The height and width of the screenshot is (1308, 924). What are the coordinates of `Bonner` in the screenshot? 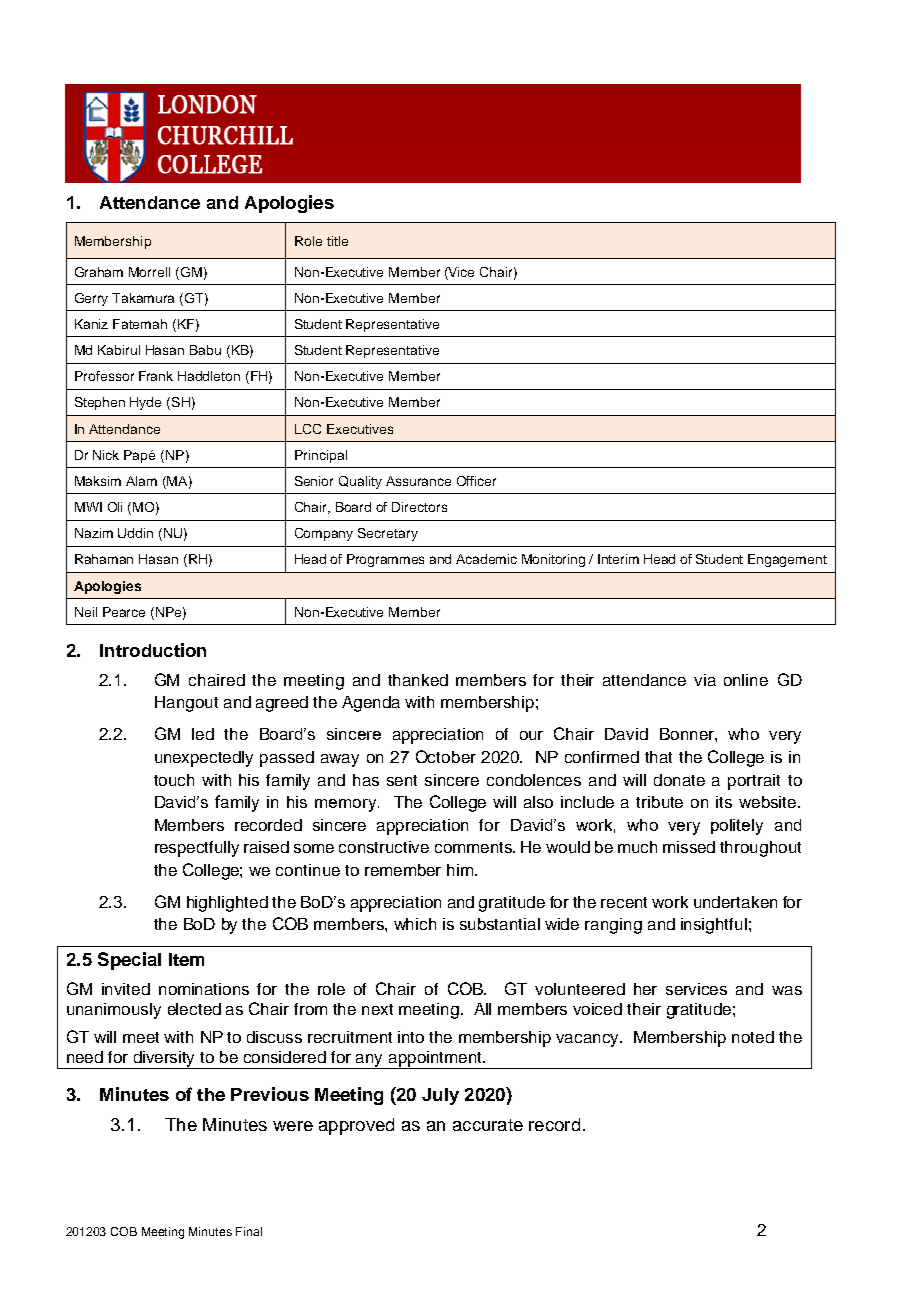 It's located at (688, 734).
